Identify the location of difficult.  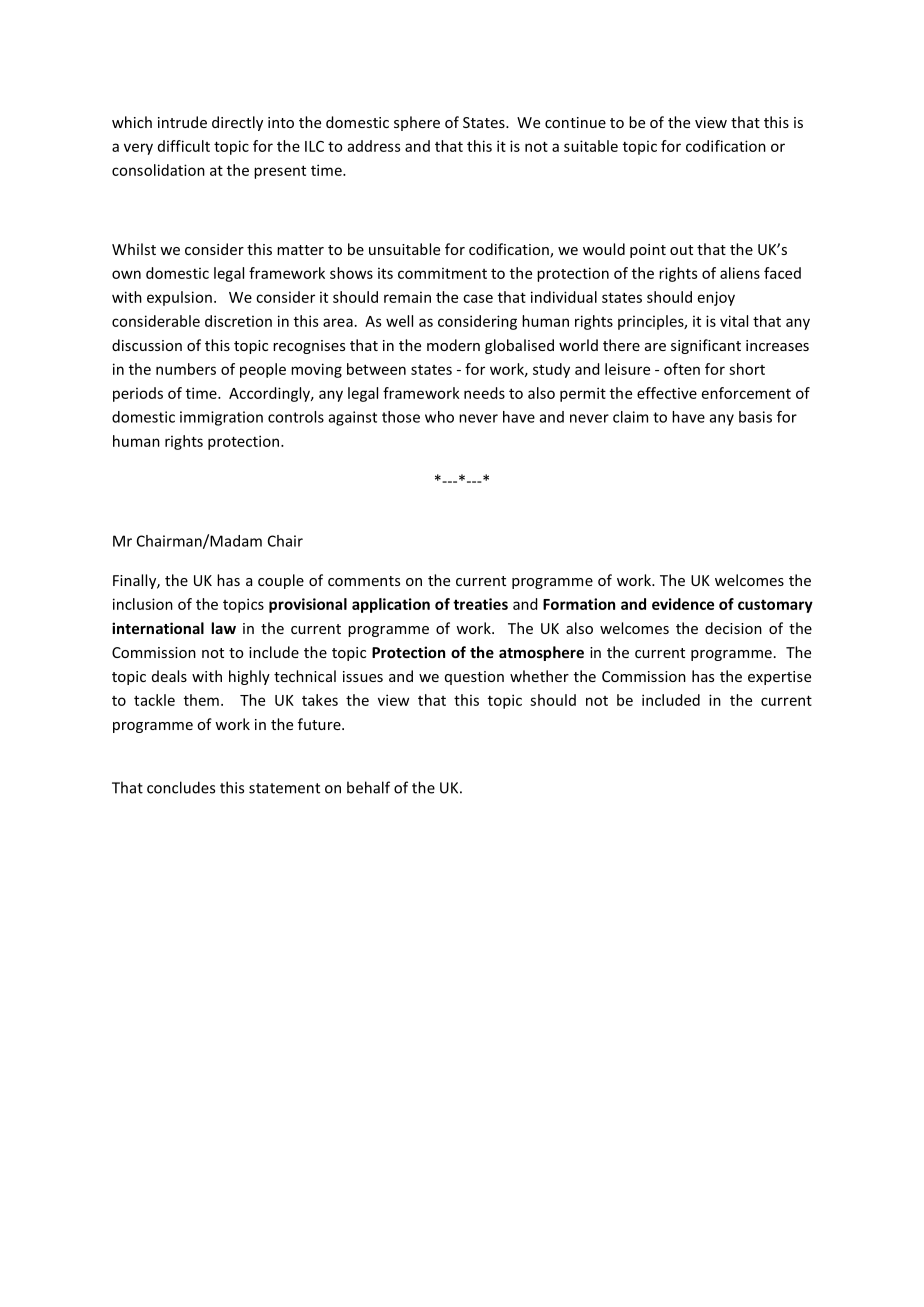
(184, 146).
